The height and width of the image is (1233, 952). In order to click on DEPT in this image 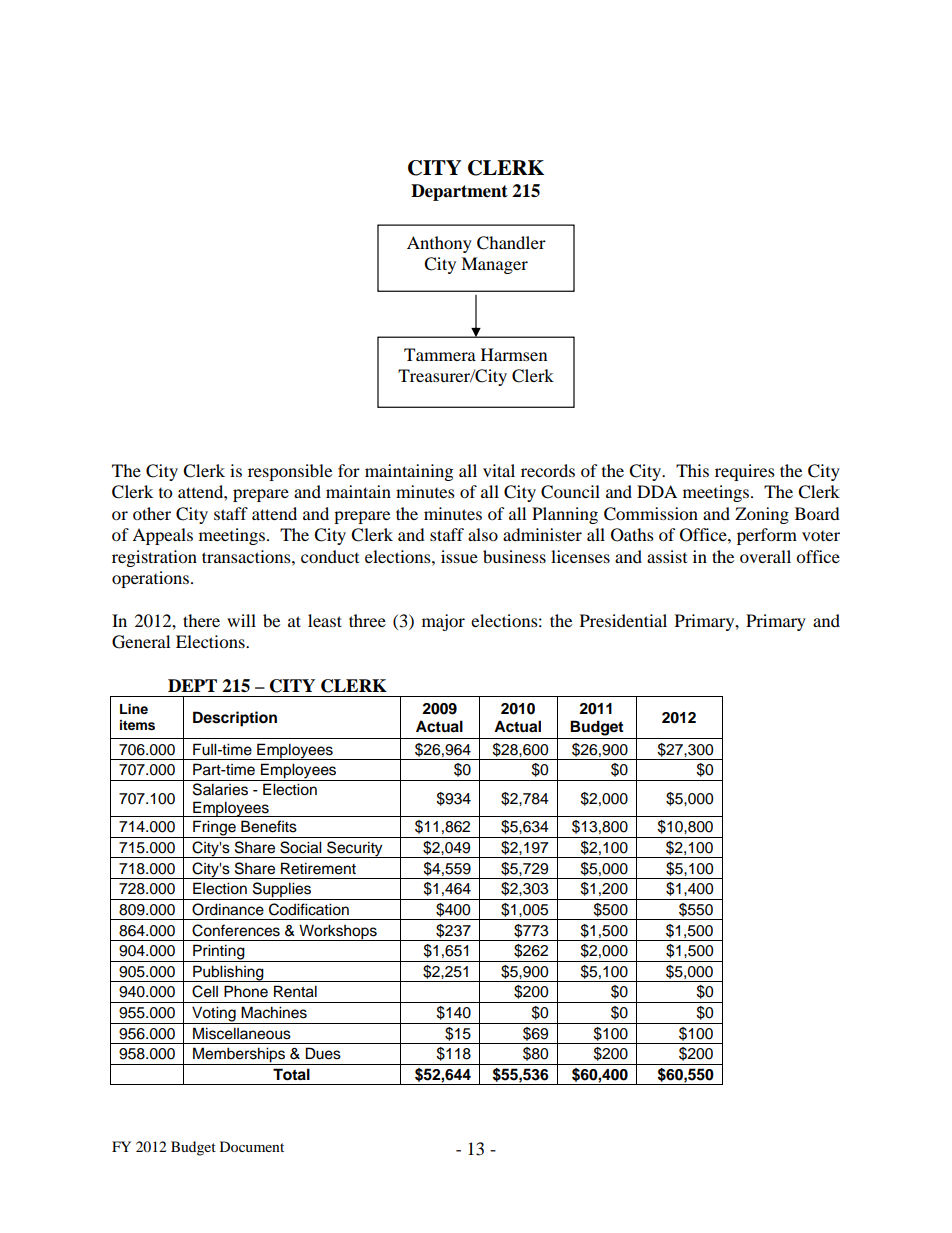, I will do `click(192, 685)`.
